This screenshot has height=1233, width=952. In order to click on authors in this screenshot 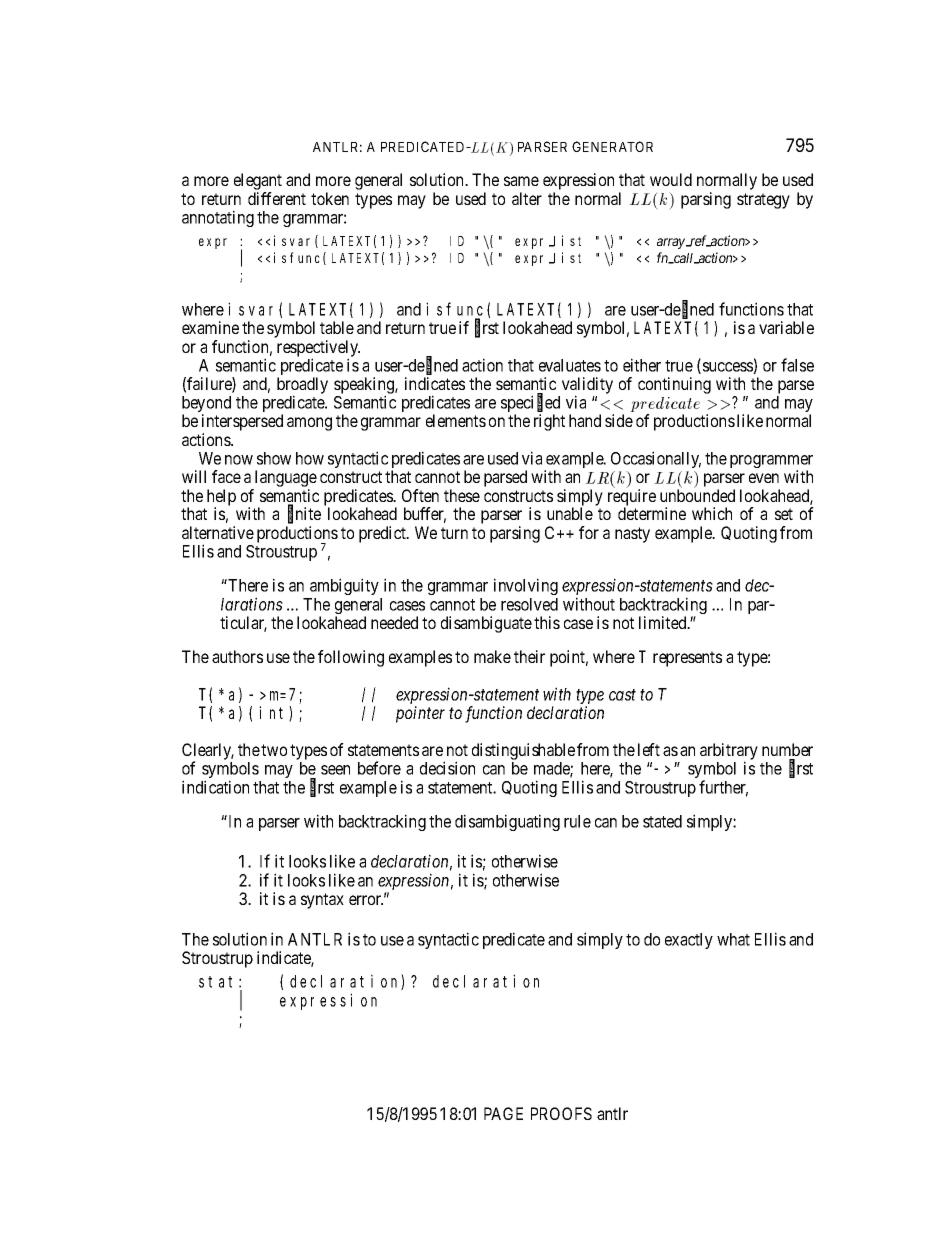, I will do `click(237, 656)`.
